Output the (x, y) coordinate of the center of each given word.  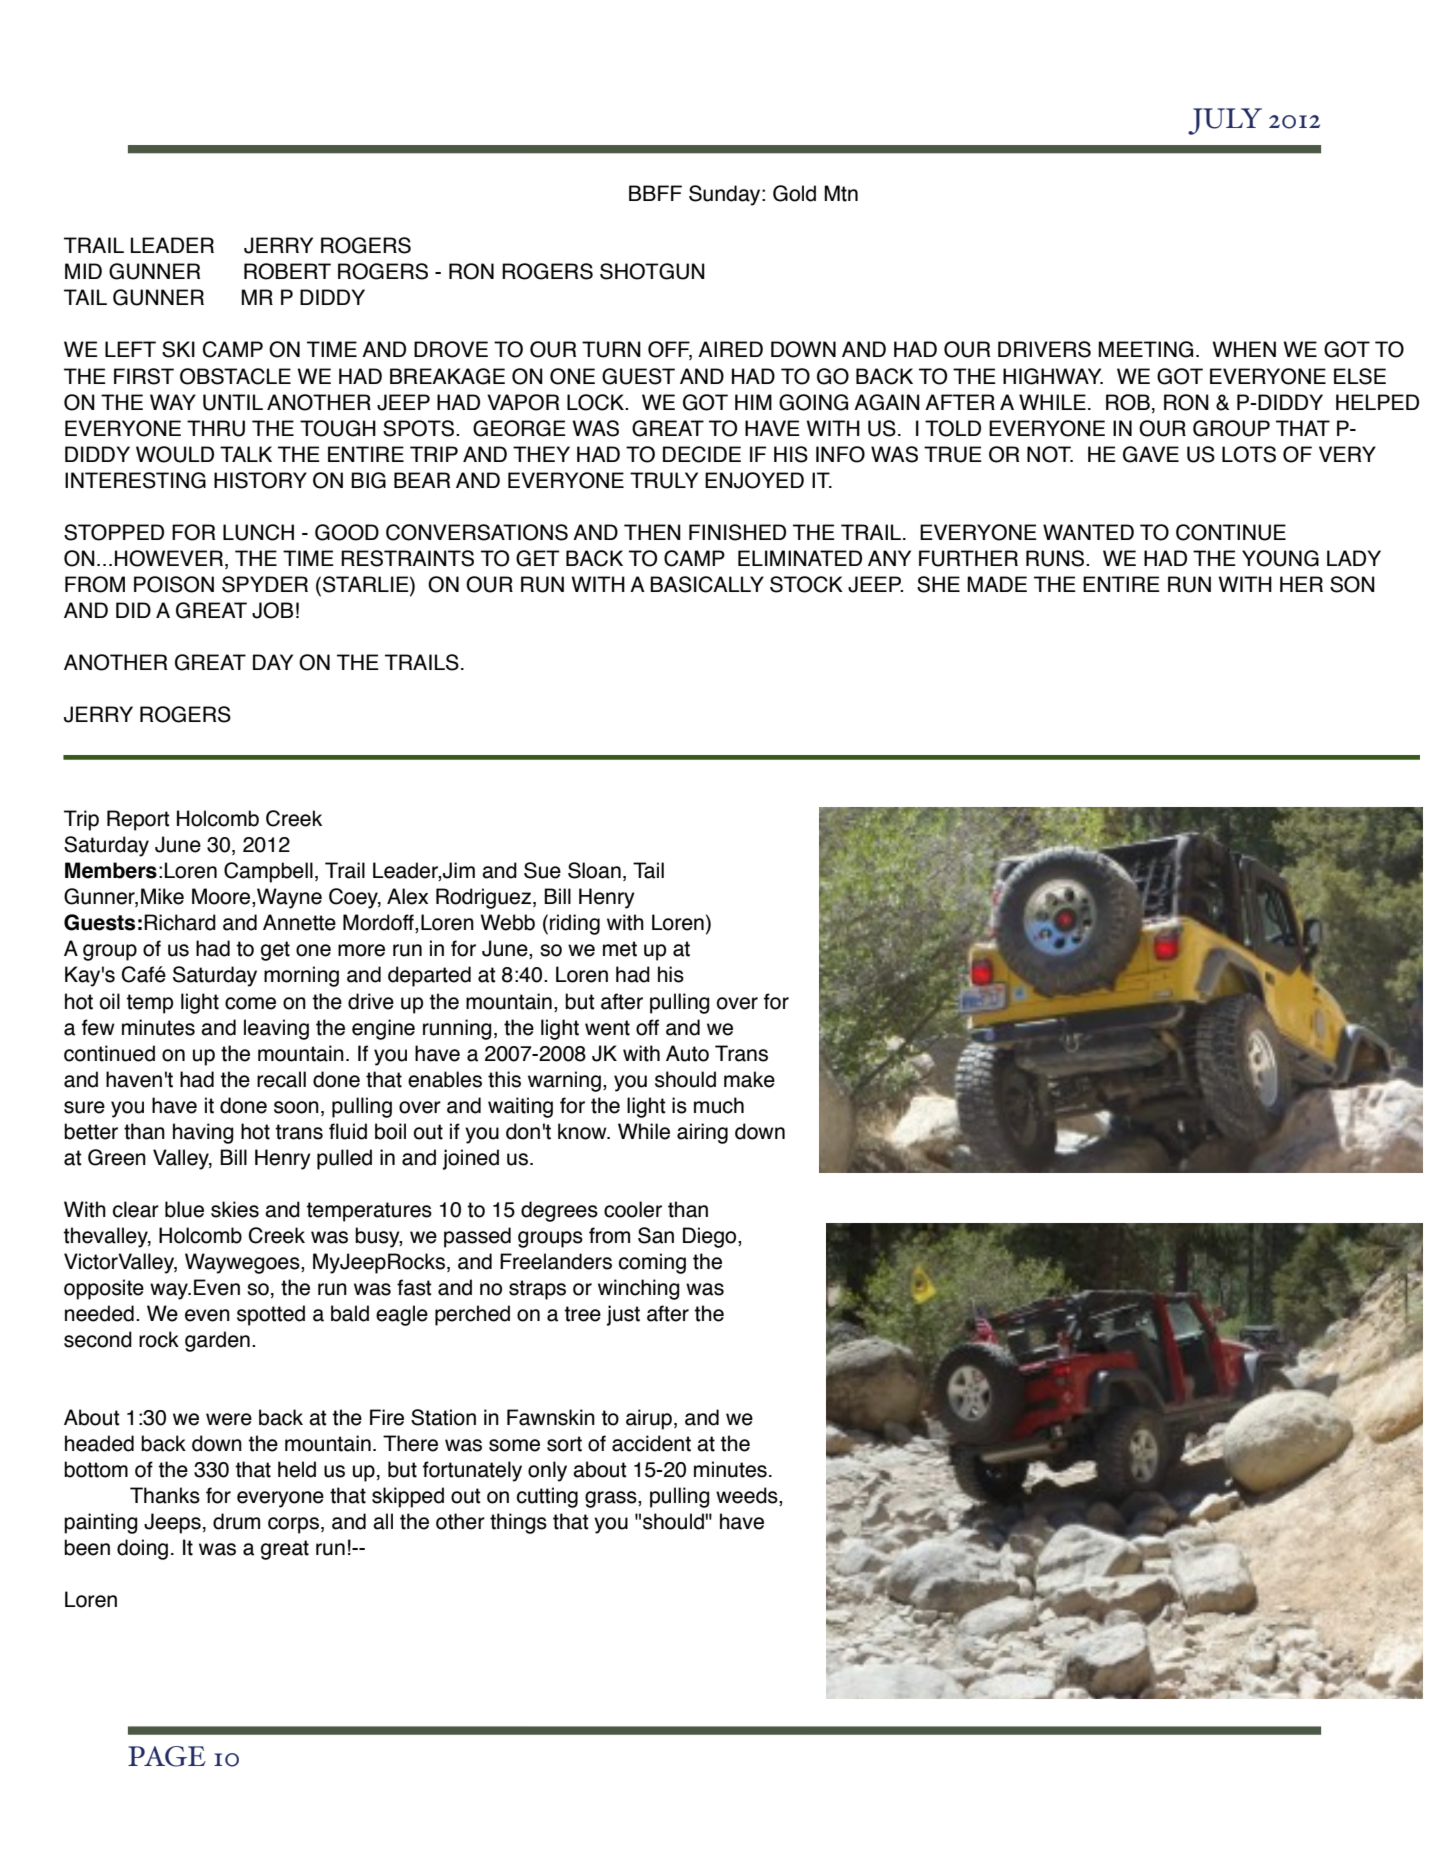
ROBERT (287, 271)
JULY (1225, 121)
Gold (794, 193)
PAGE (167, 1756)
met (620, 949)
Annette (299, 922)
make (749, 1079)
